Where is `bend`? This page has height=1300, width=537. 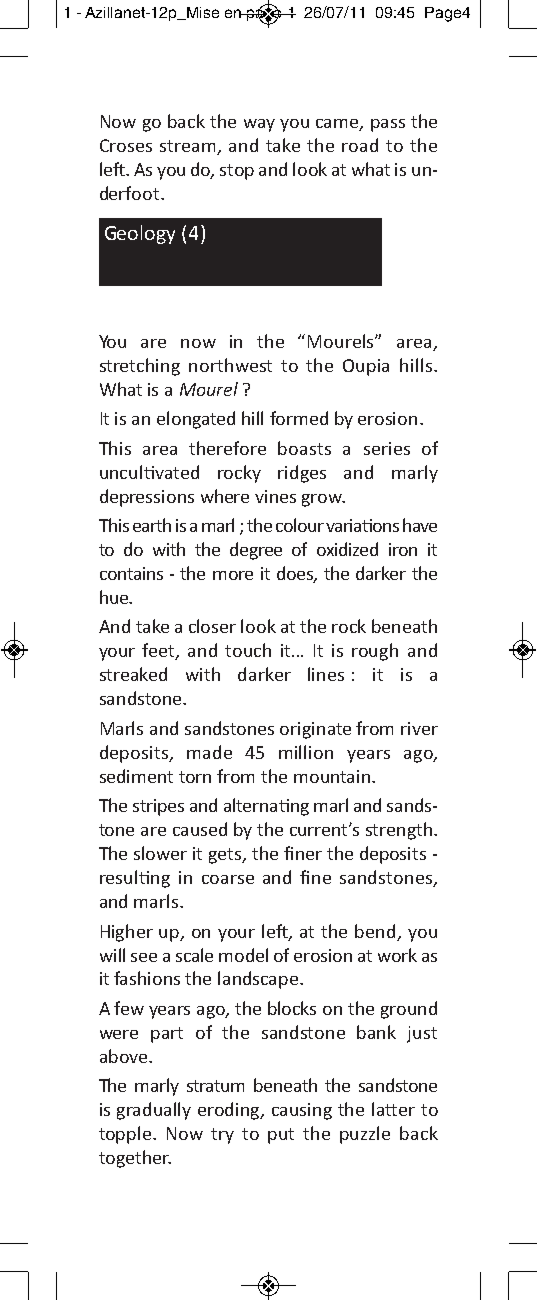
bend is located at coordinates (375, 931).
